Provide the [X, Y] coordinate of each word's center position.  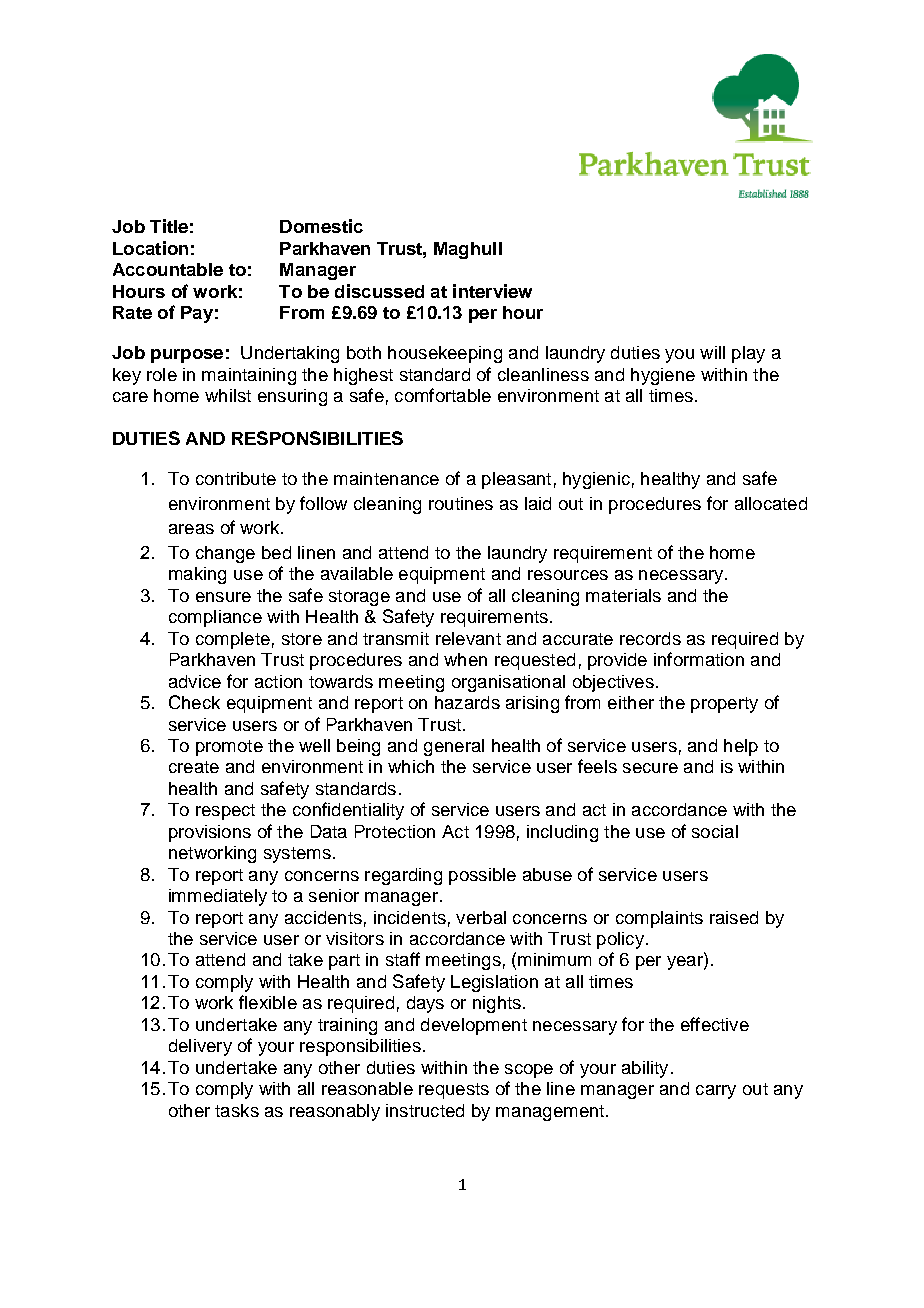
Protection [395, 831]
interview [492, 291]
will [712, 352]
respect [225, 812]
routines [461, 503]
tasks [237, 1110]
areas [191, 529]
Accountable [168, 269]
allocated [771, 503]
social [715, 831]
